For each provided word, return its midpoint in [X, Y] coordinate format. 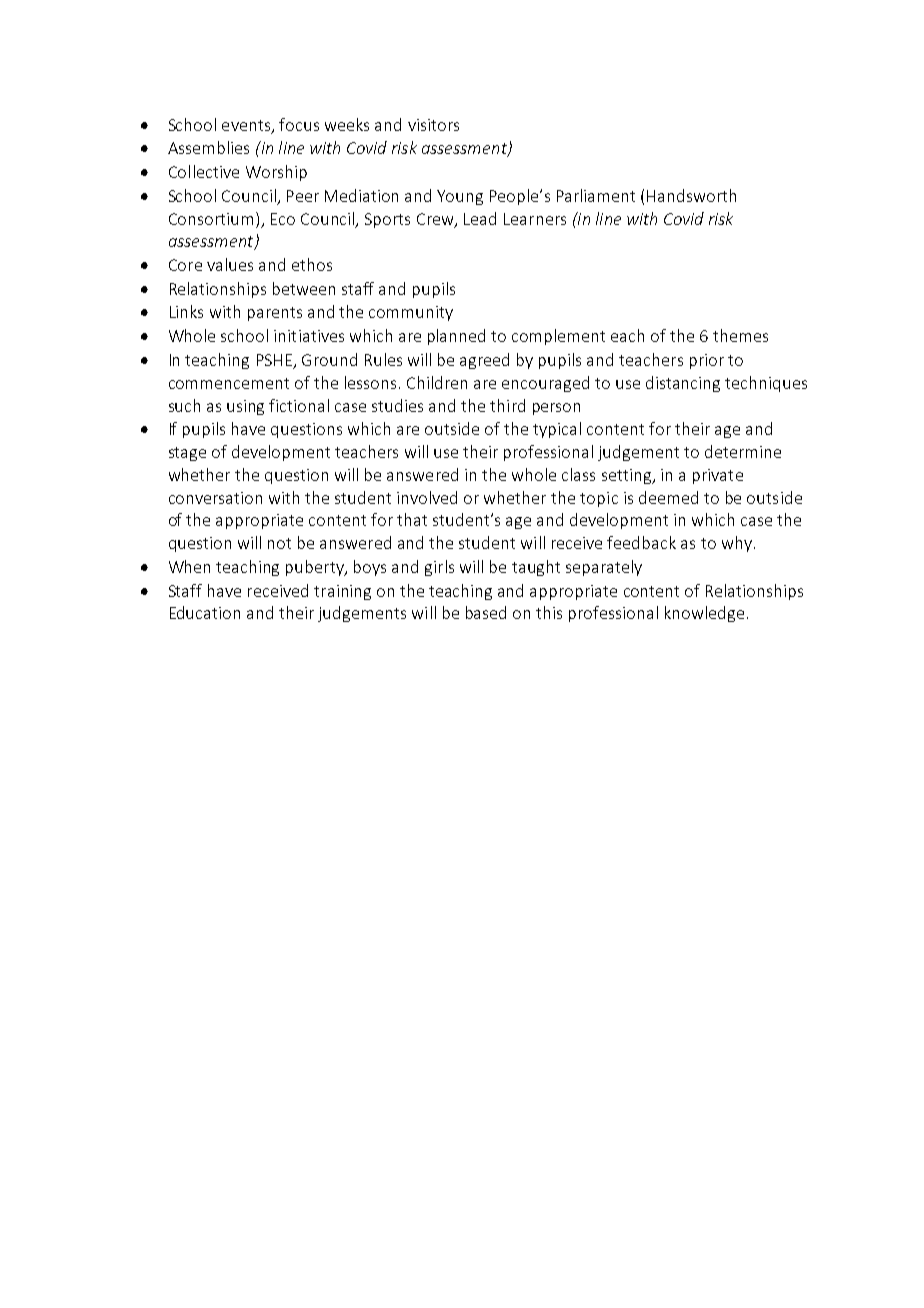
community [411, 313]
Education [205, 612]
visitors [433, 125]
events [247, 126]
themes [740, 335]
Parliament [596, 195]
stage [187, 454]
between [304, 288]
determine [743, 451]
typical [557, 430]
